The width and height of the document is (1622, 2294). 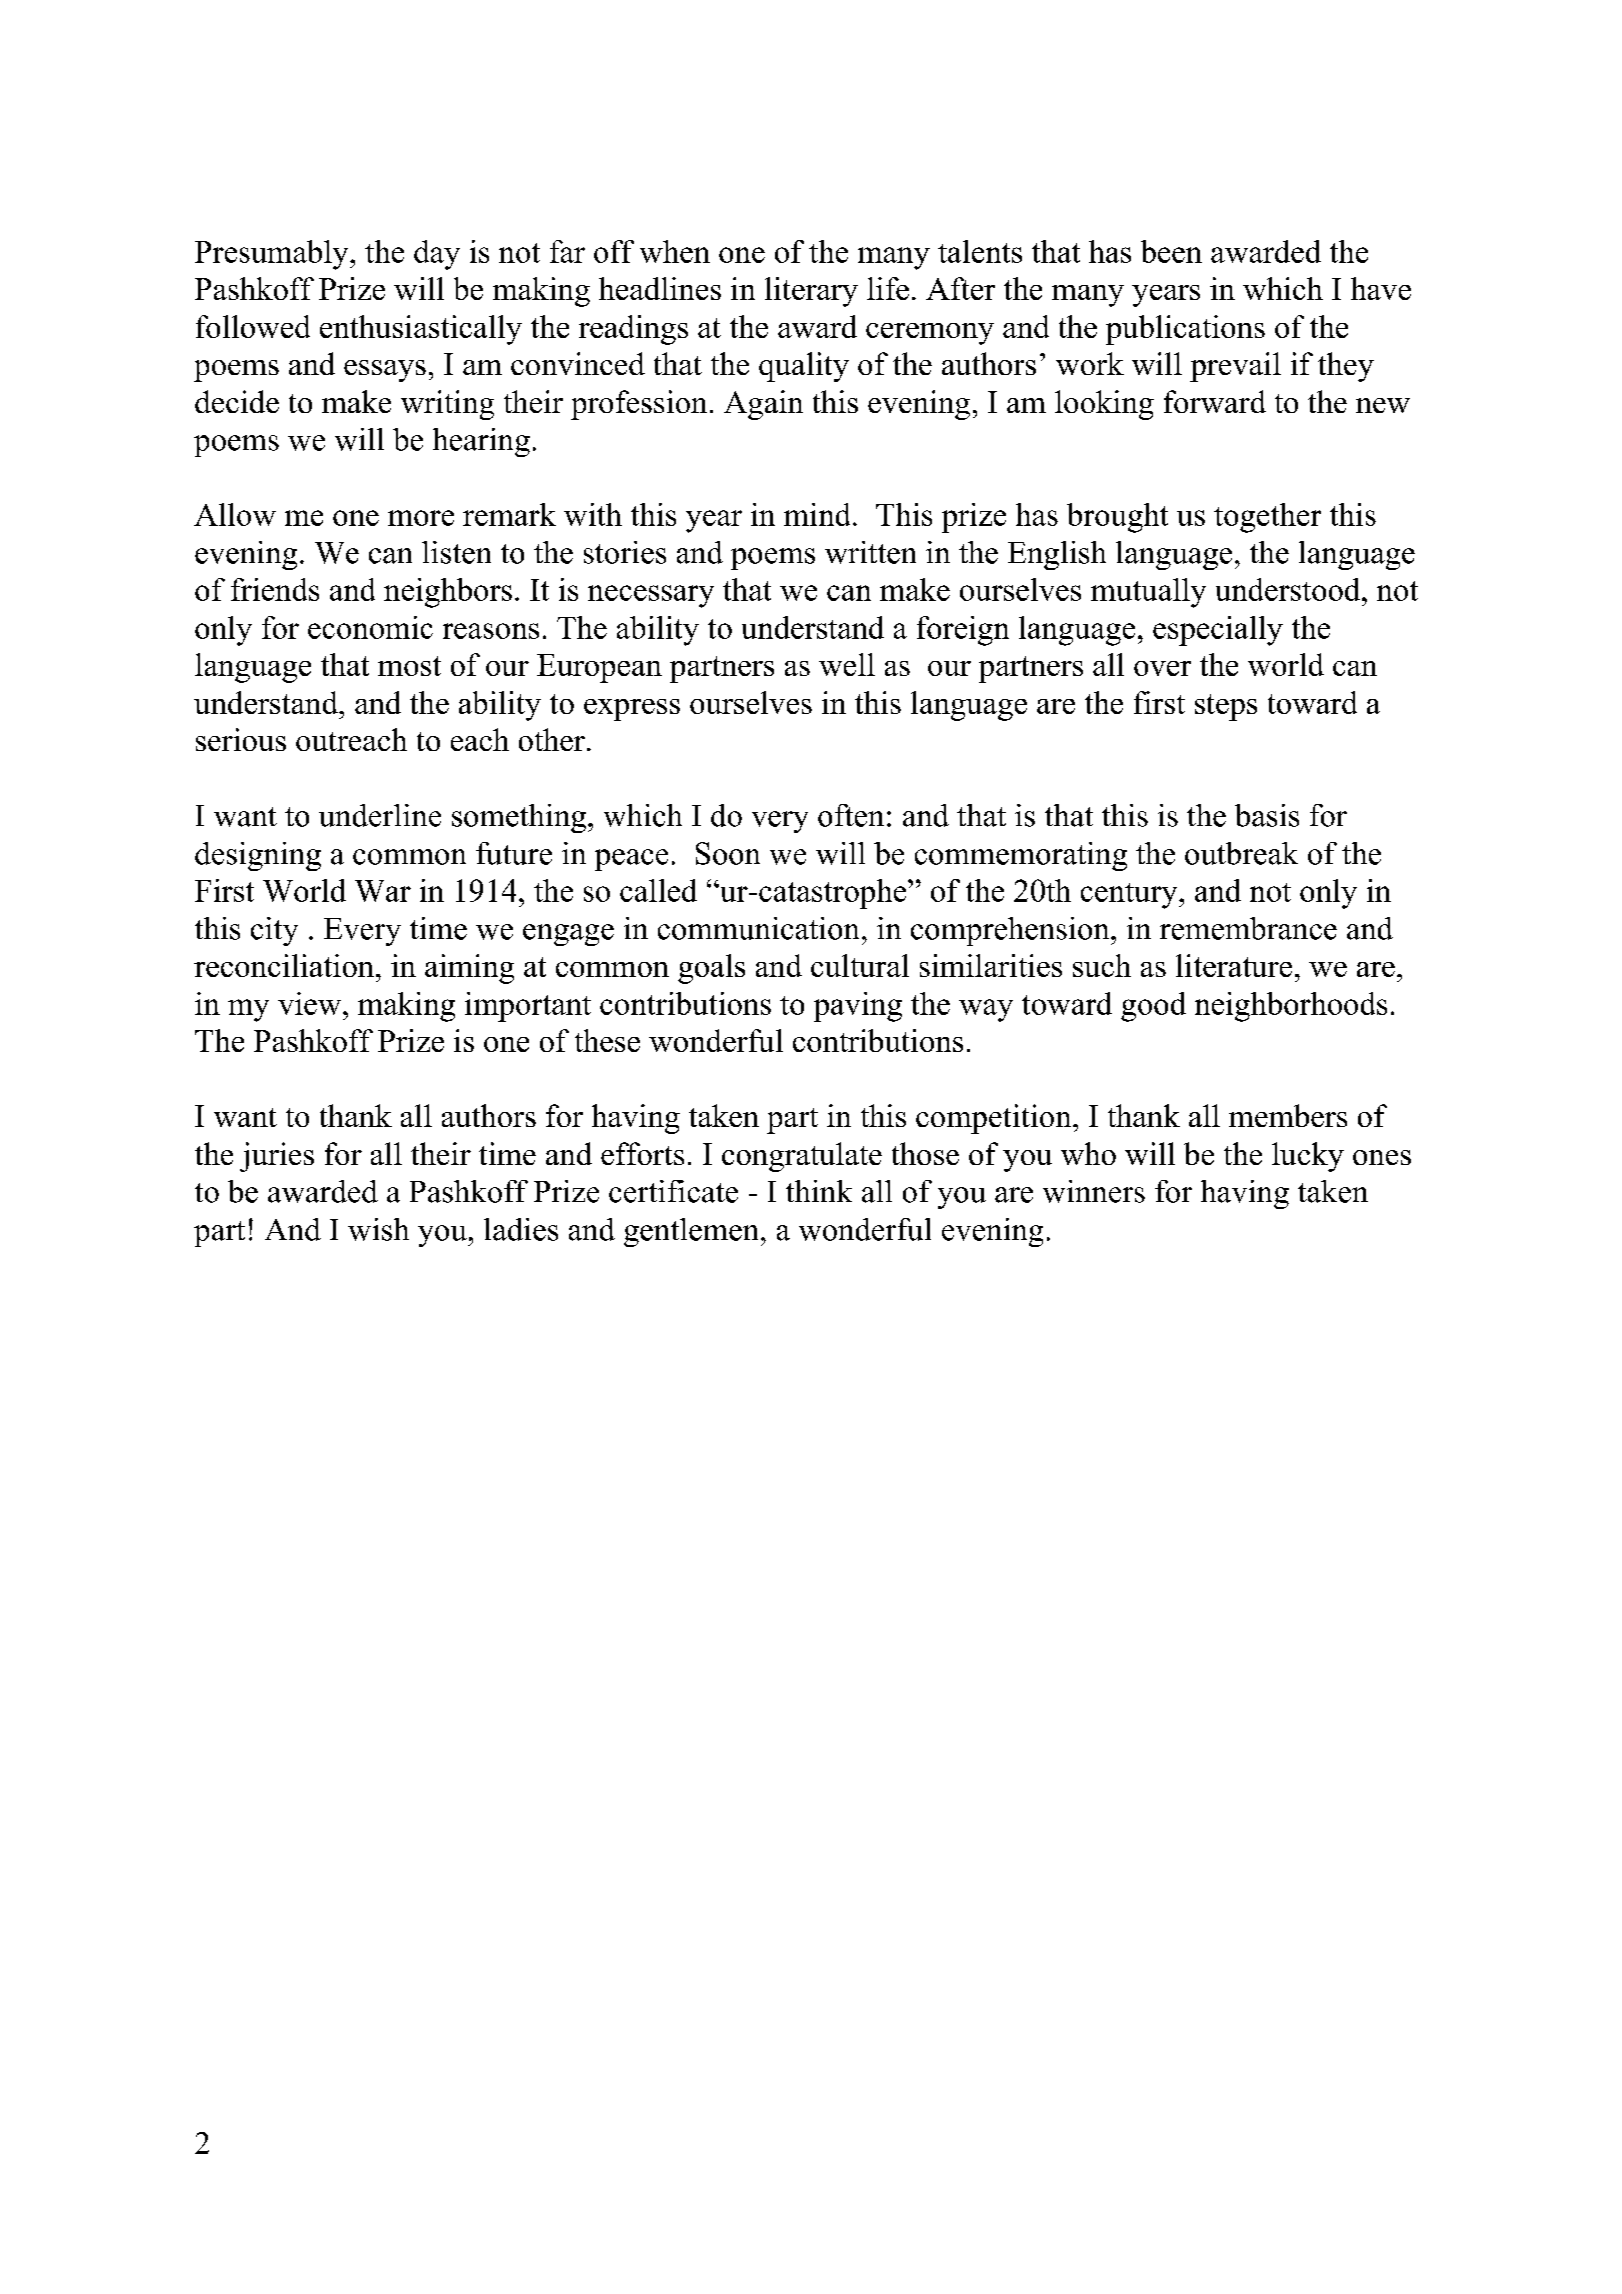 What do you see at coordinates (860, 965) in the document?
I see `cultural` at bounding box center [860, 965].
